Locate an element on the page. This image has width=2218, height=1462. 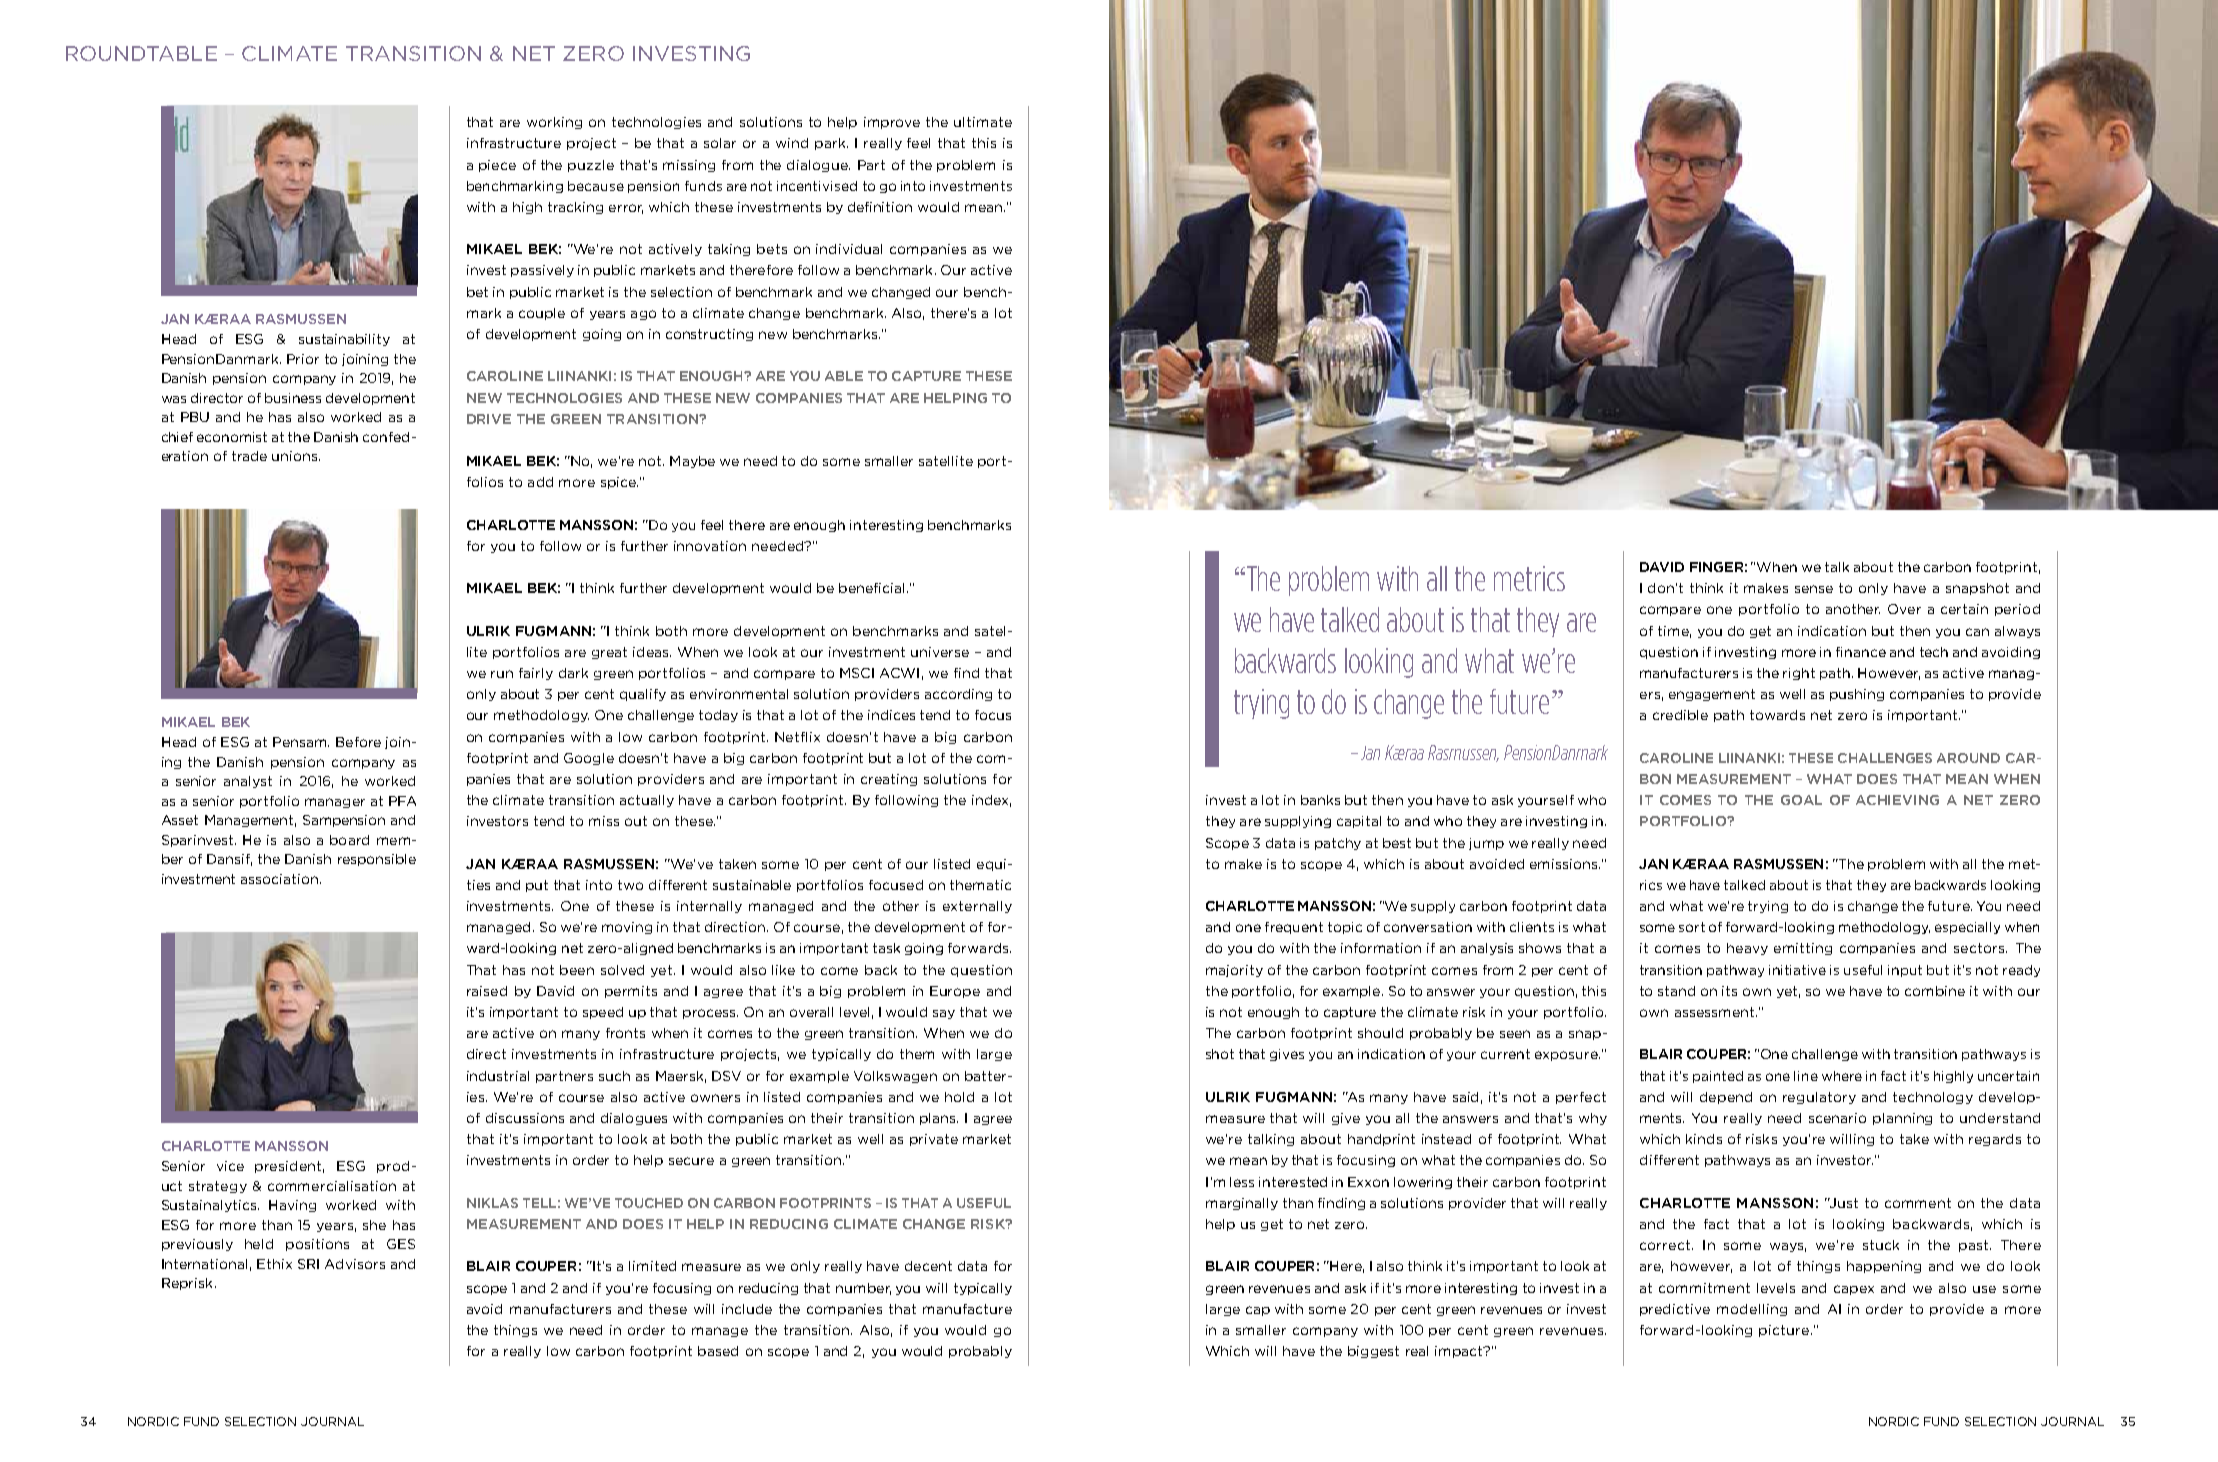
ultimate is located at coordinates (983, 122).
